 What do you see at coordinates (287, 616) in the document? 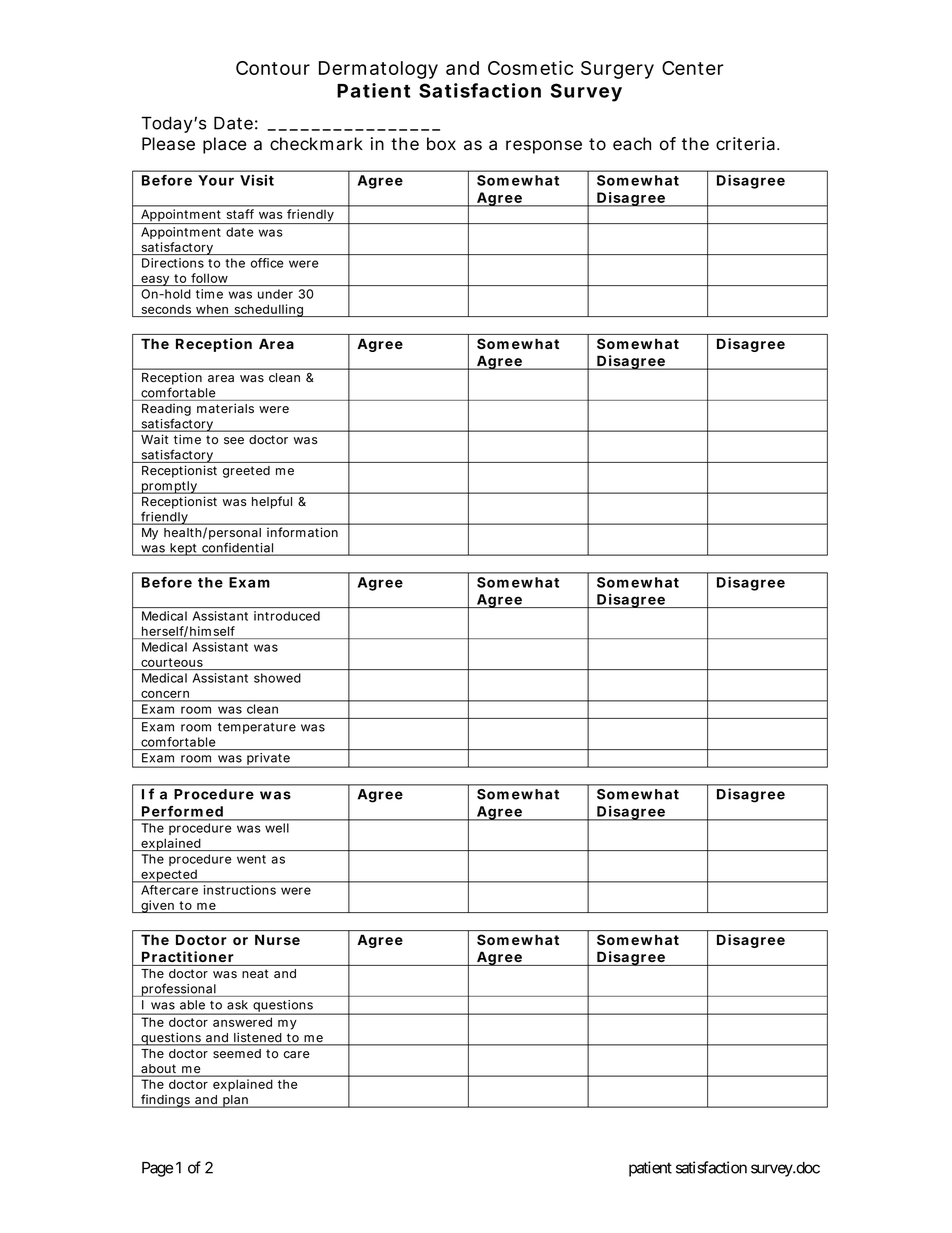
I see `introduced` at bounding box center [287, 616].
